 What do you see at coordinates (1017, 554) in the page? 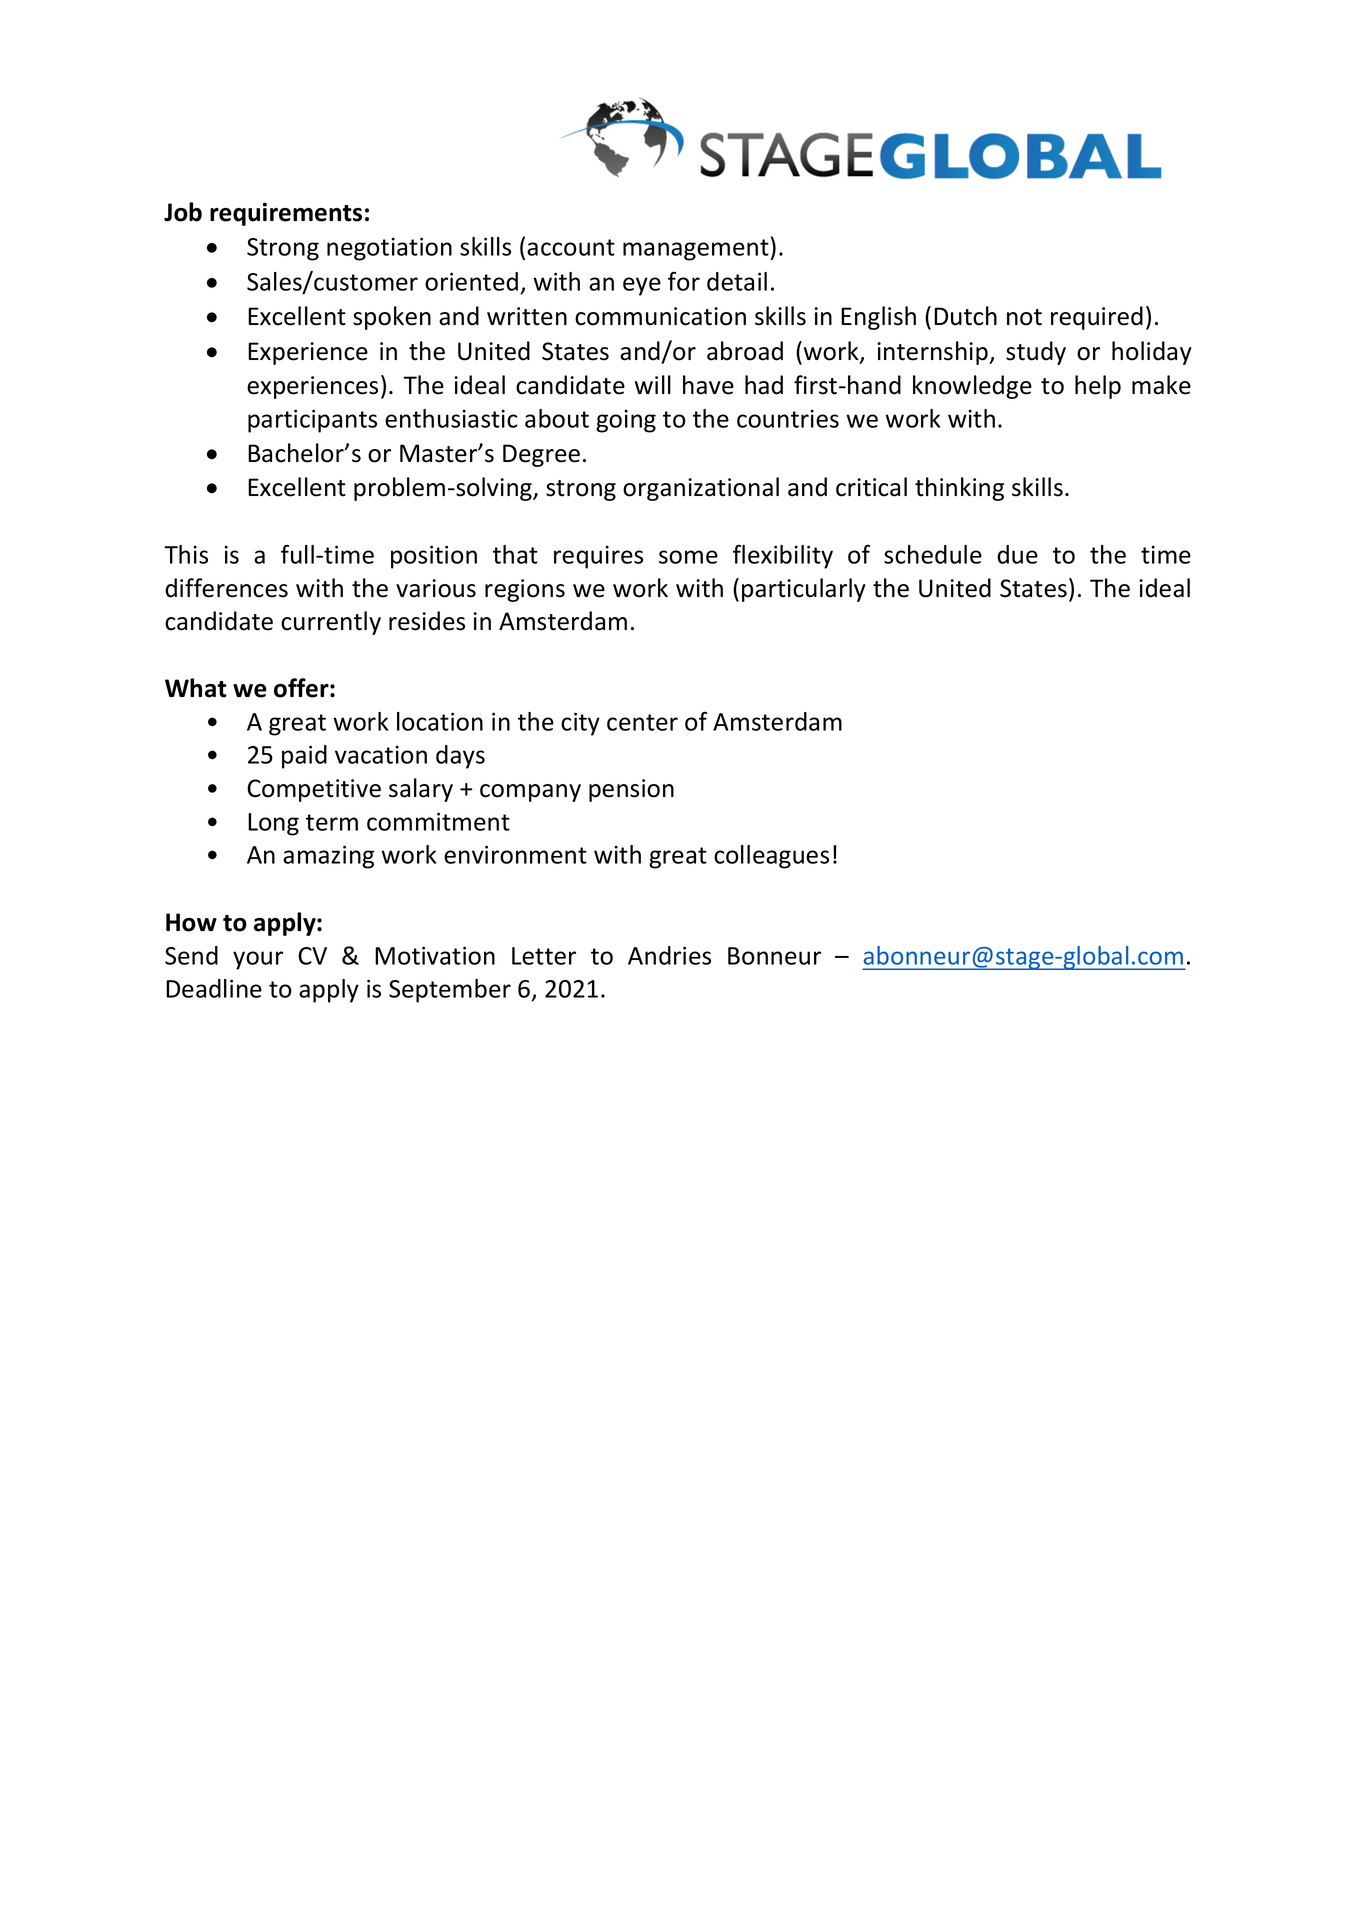
I see `due` at bounding box center [1017, 554].
